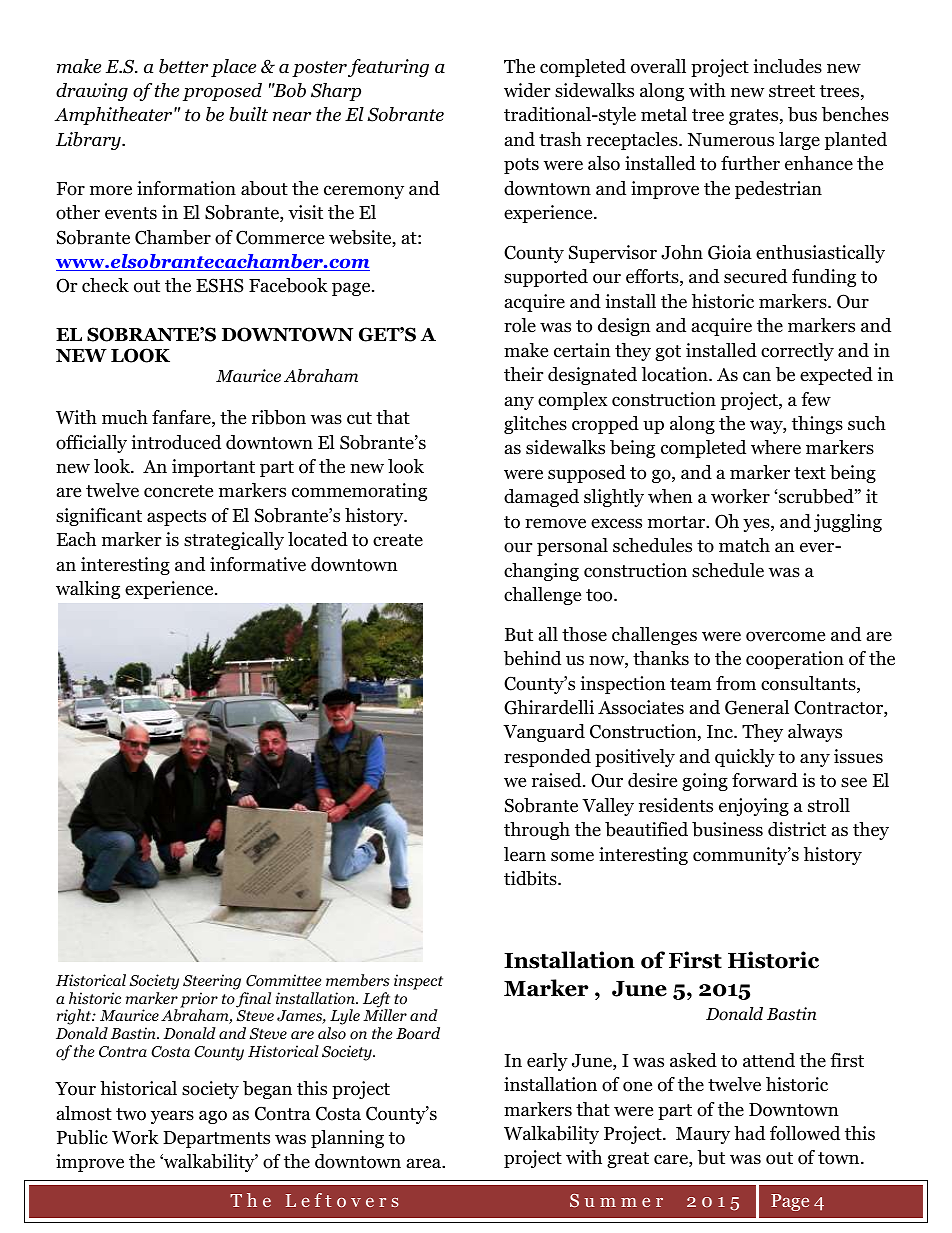 This image has height=1233, width=952. What do you see at coordinates (547, 1062) in the image?
I see `early` at bounding box center [547, 1062].
